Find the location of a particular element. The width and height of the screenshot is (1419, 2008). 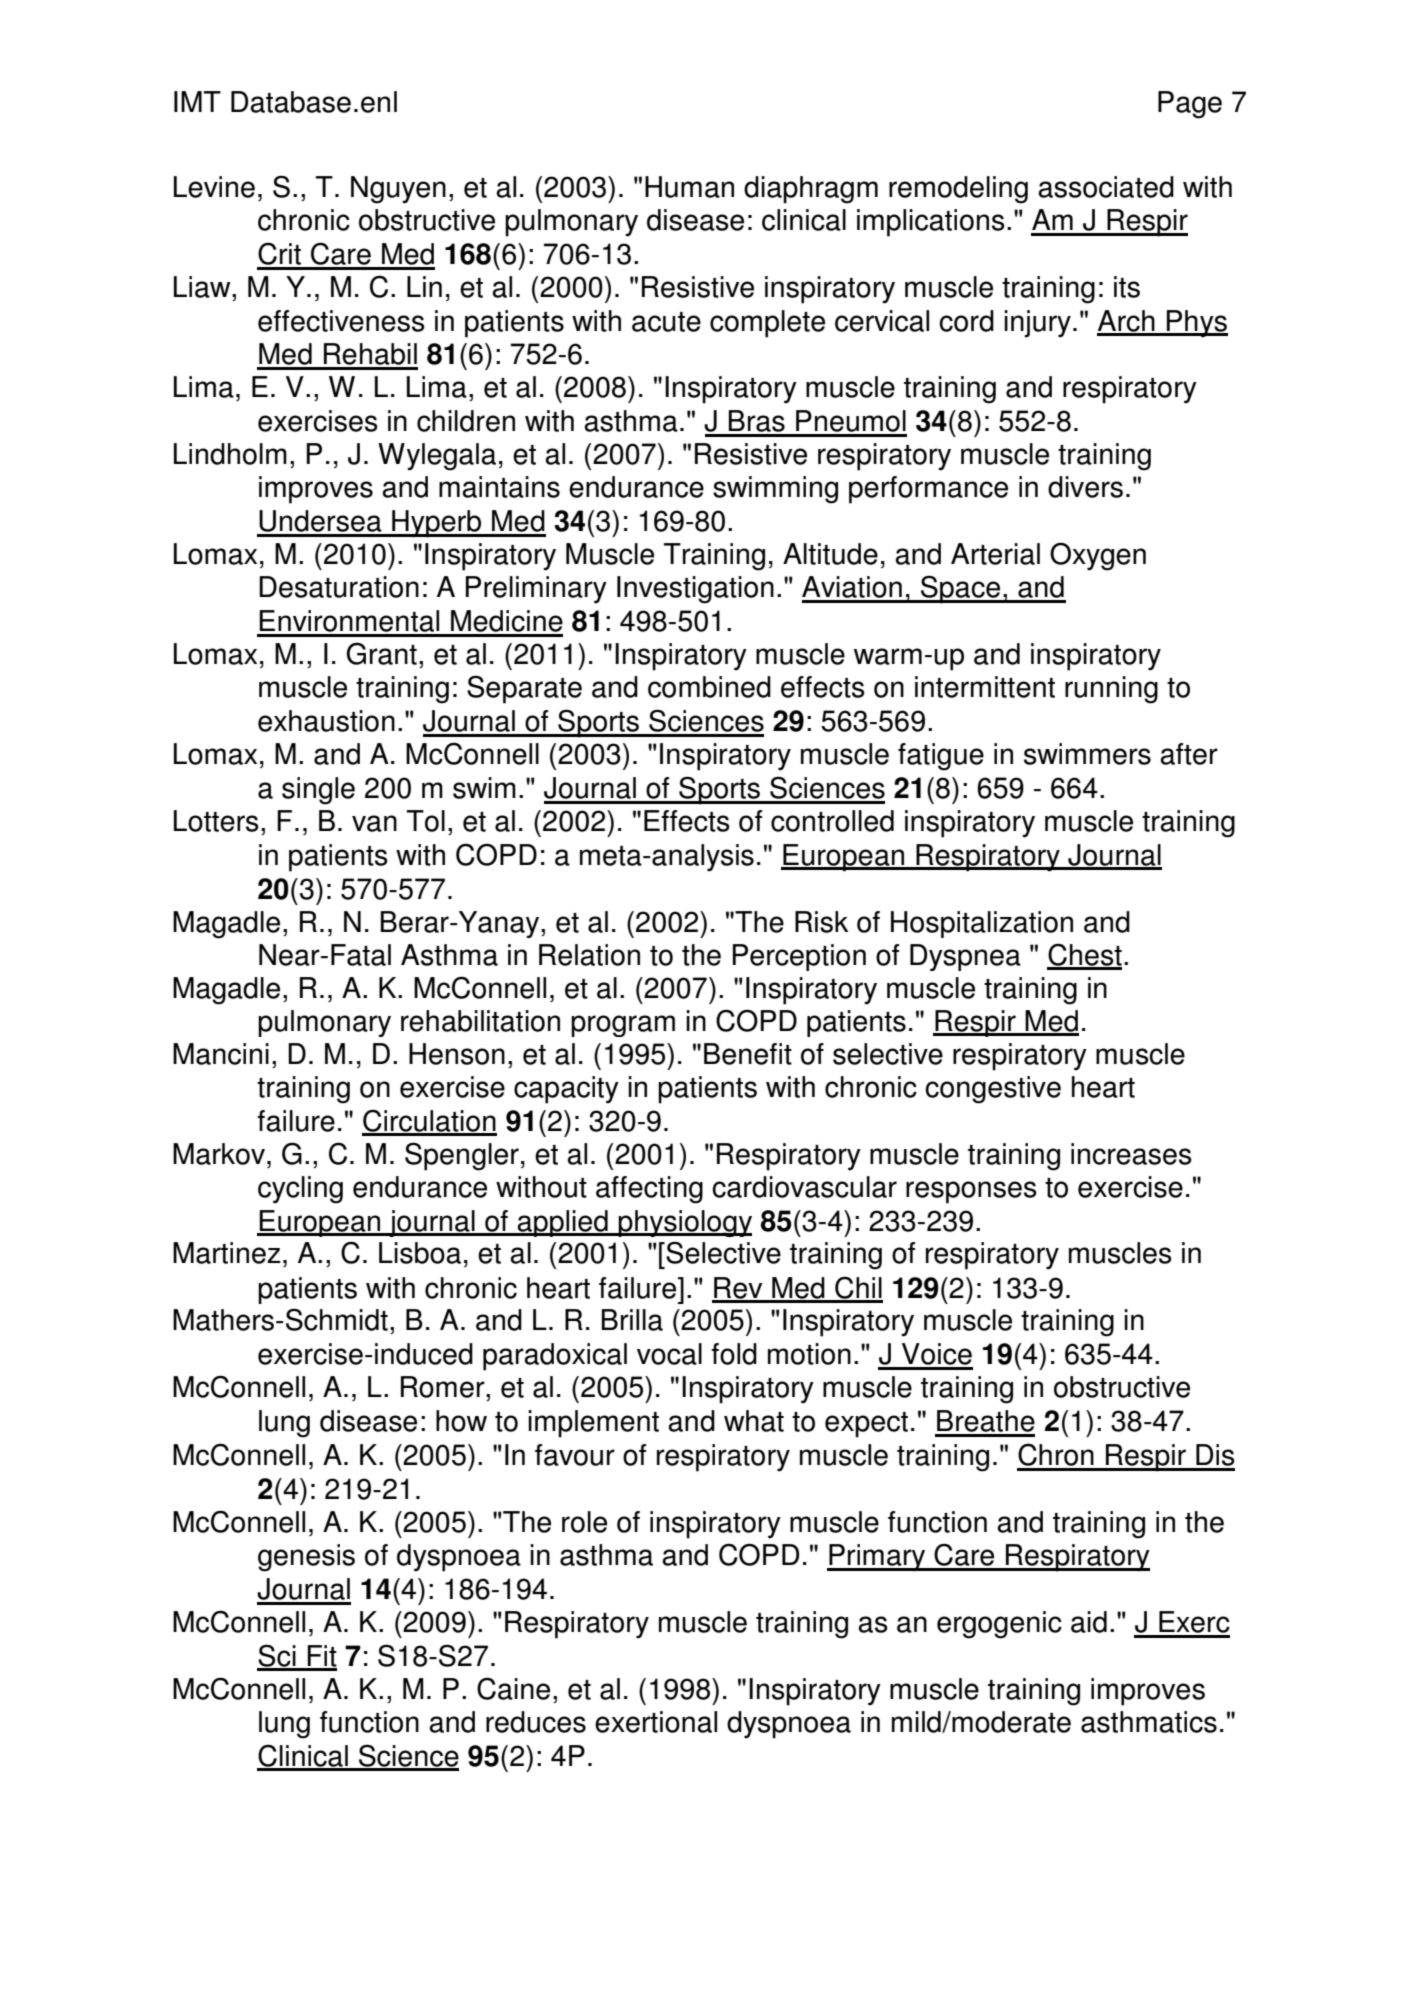

genesis is located at coordinates (306, 1558).
